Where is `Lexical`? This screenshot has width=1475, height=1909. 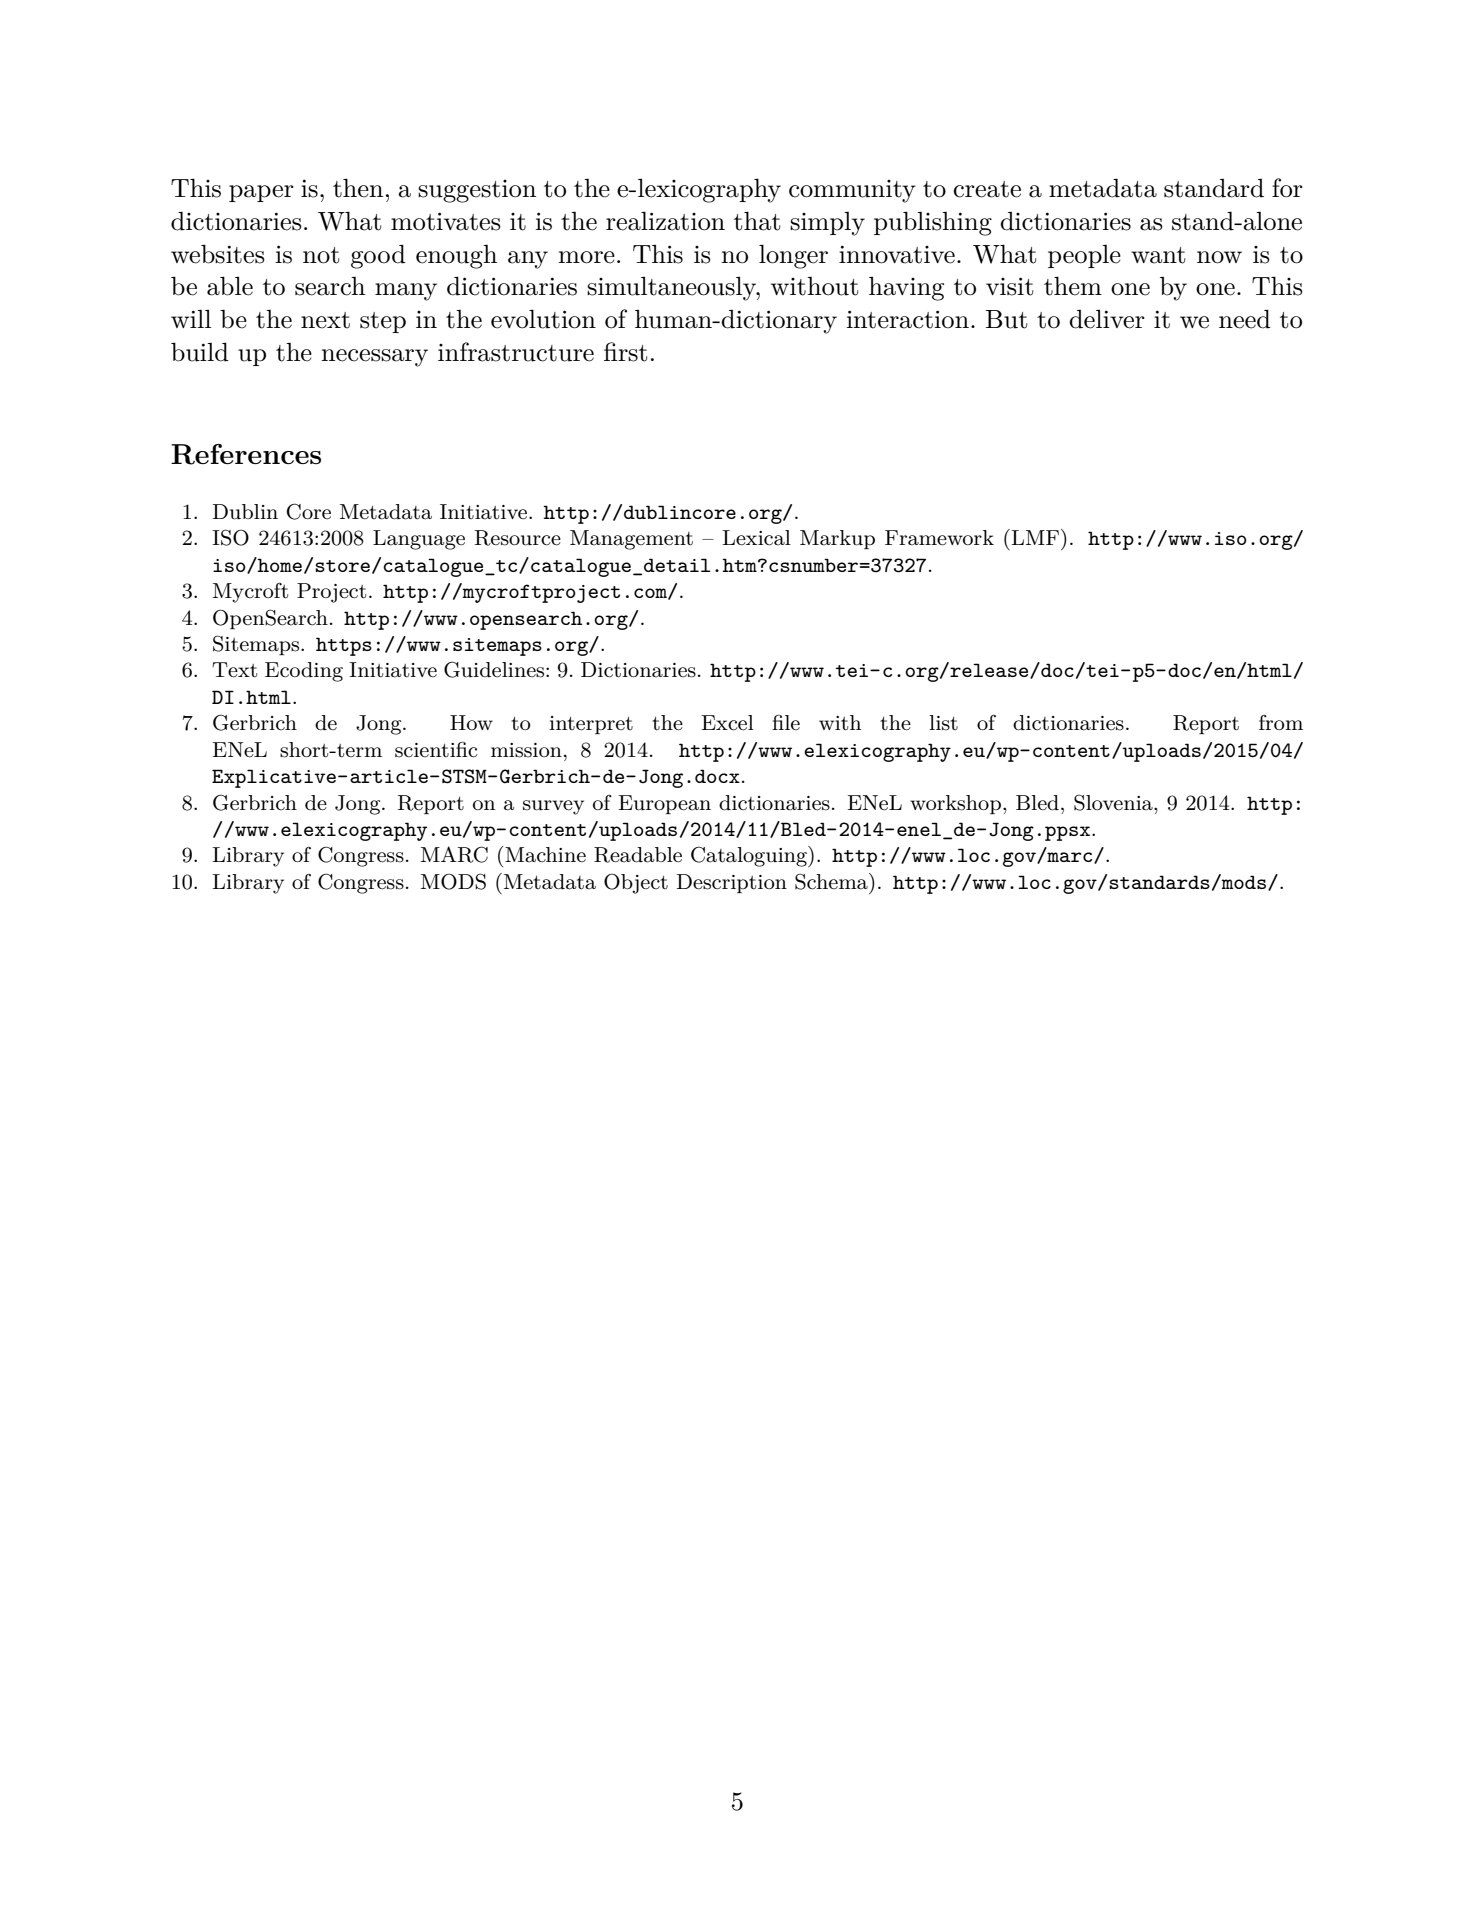
Lexical is located at coordinates (757, 538).
